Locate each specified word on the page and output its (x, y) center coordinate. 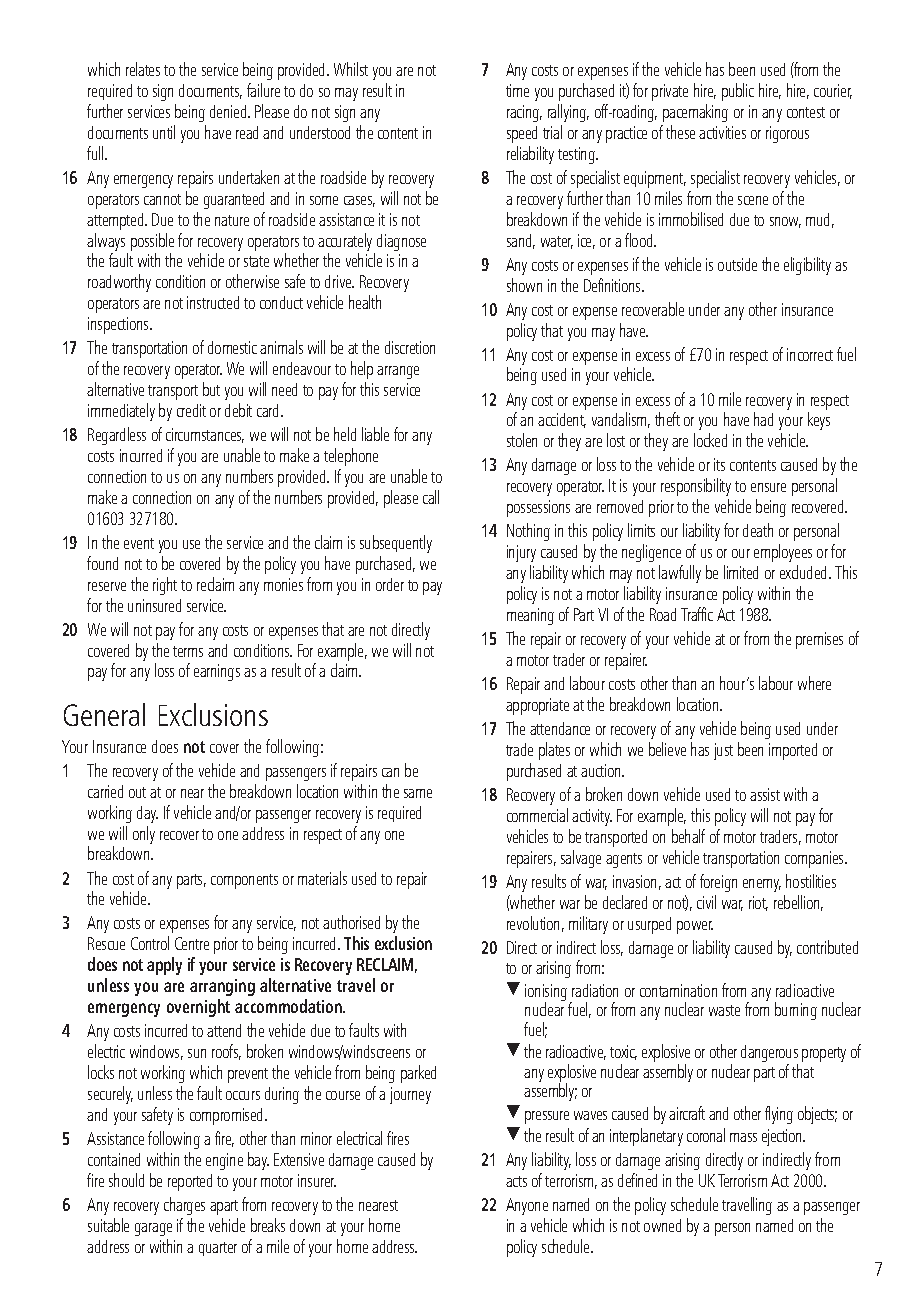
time (517, 90)
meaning (530, 616)
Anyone (527, 1206)
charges (184, 1206)
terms (188, 651)
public (738, 92)
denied (228, 111)
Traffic (697, 614)
